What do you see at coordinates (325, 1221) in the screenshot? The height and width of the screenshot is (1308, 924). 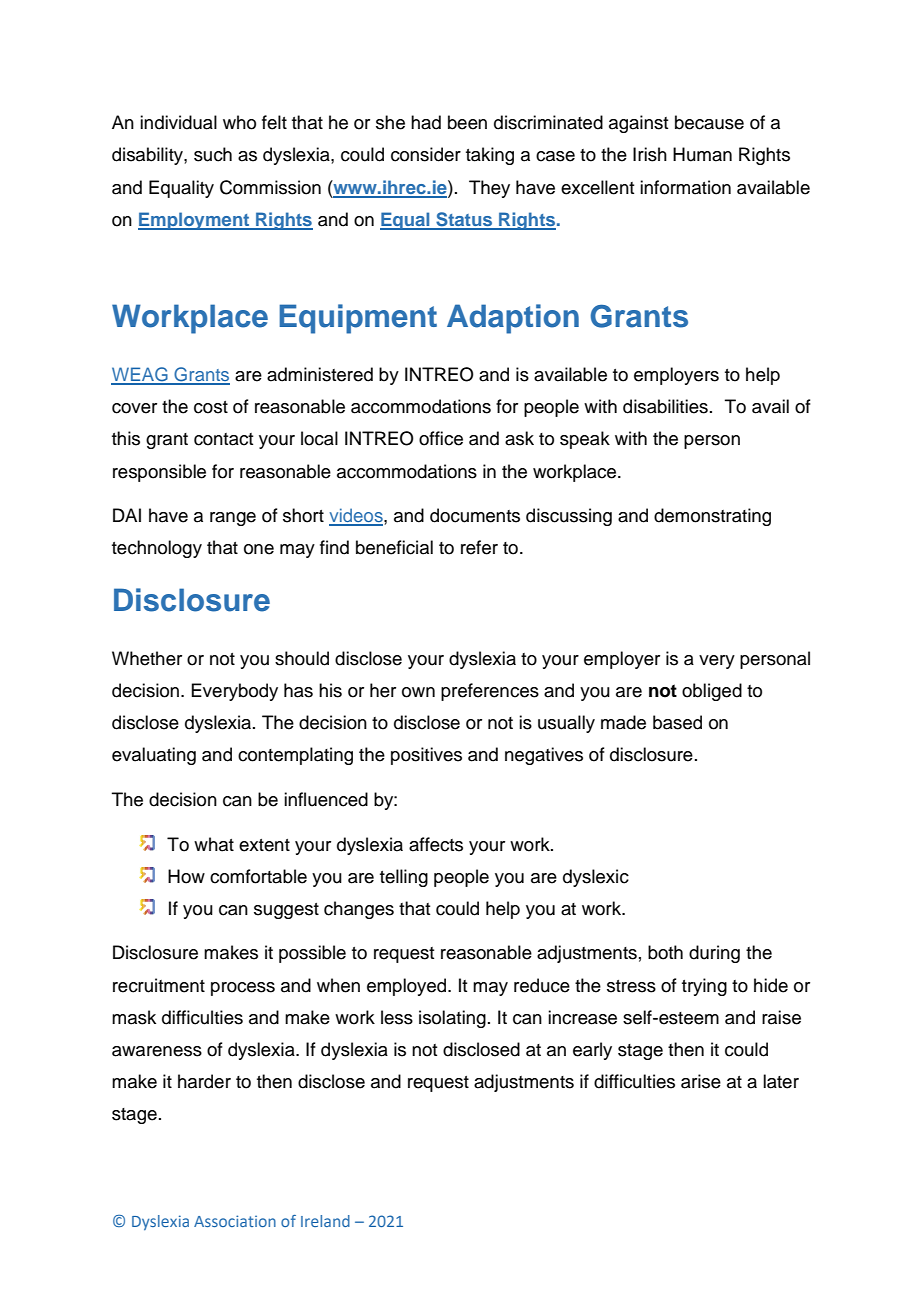 I see `Ireland` at bounding box center [325, 1221].
